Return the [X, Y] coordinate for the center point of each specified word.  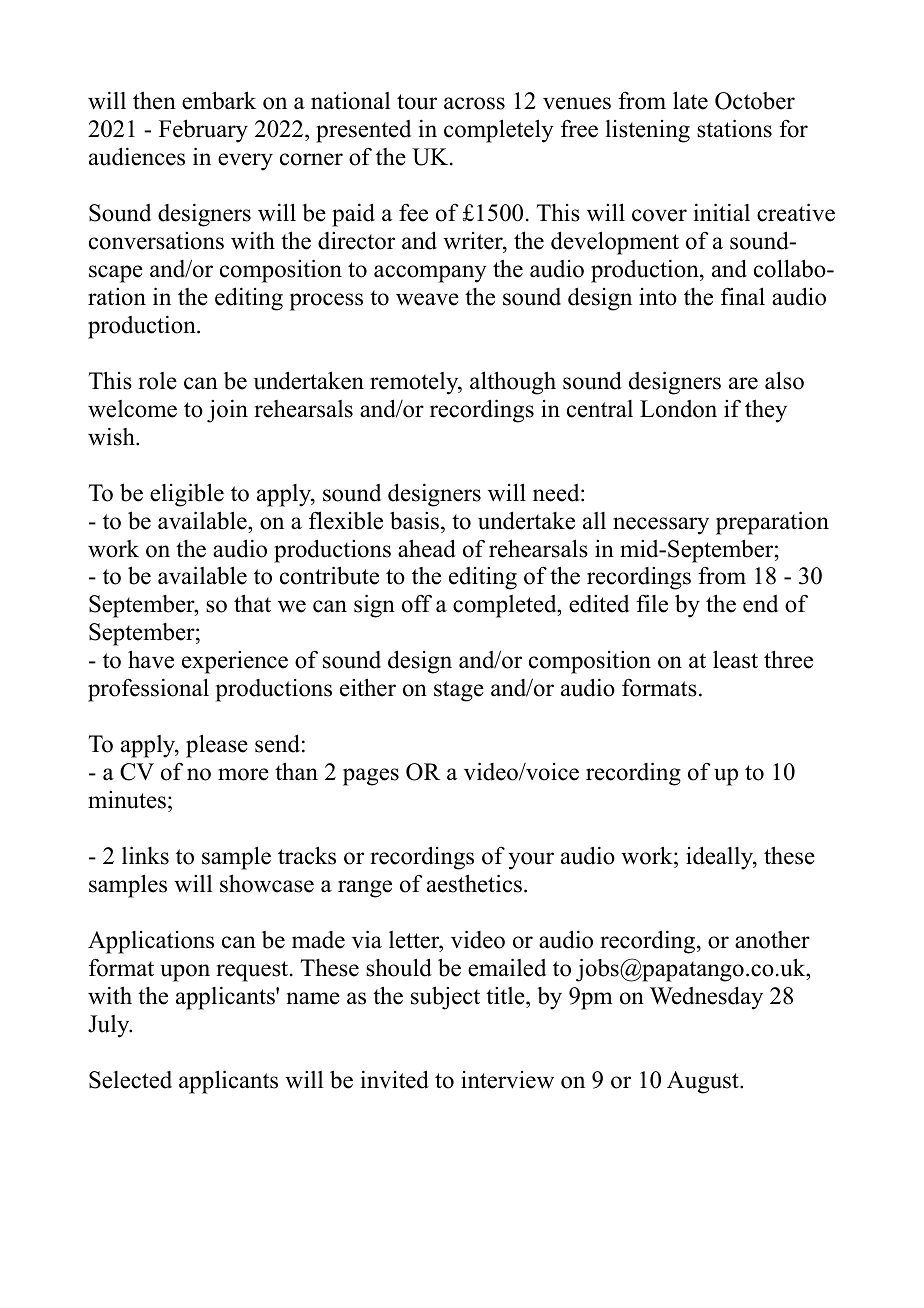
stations [734, 128]
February [203, 131]
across [474, 103]
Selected [130, 1080]
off [417, 604]
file [652, 603]
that [252, 603]
